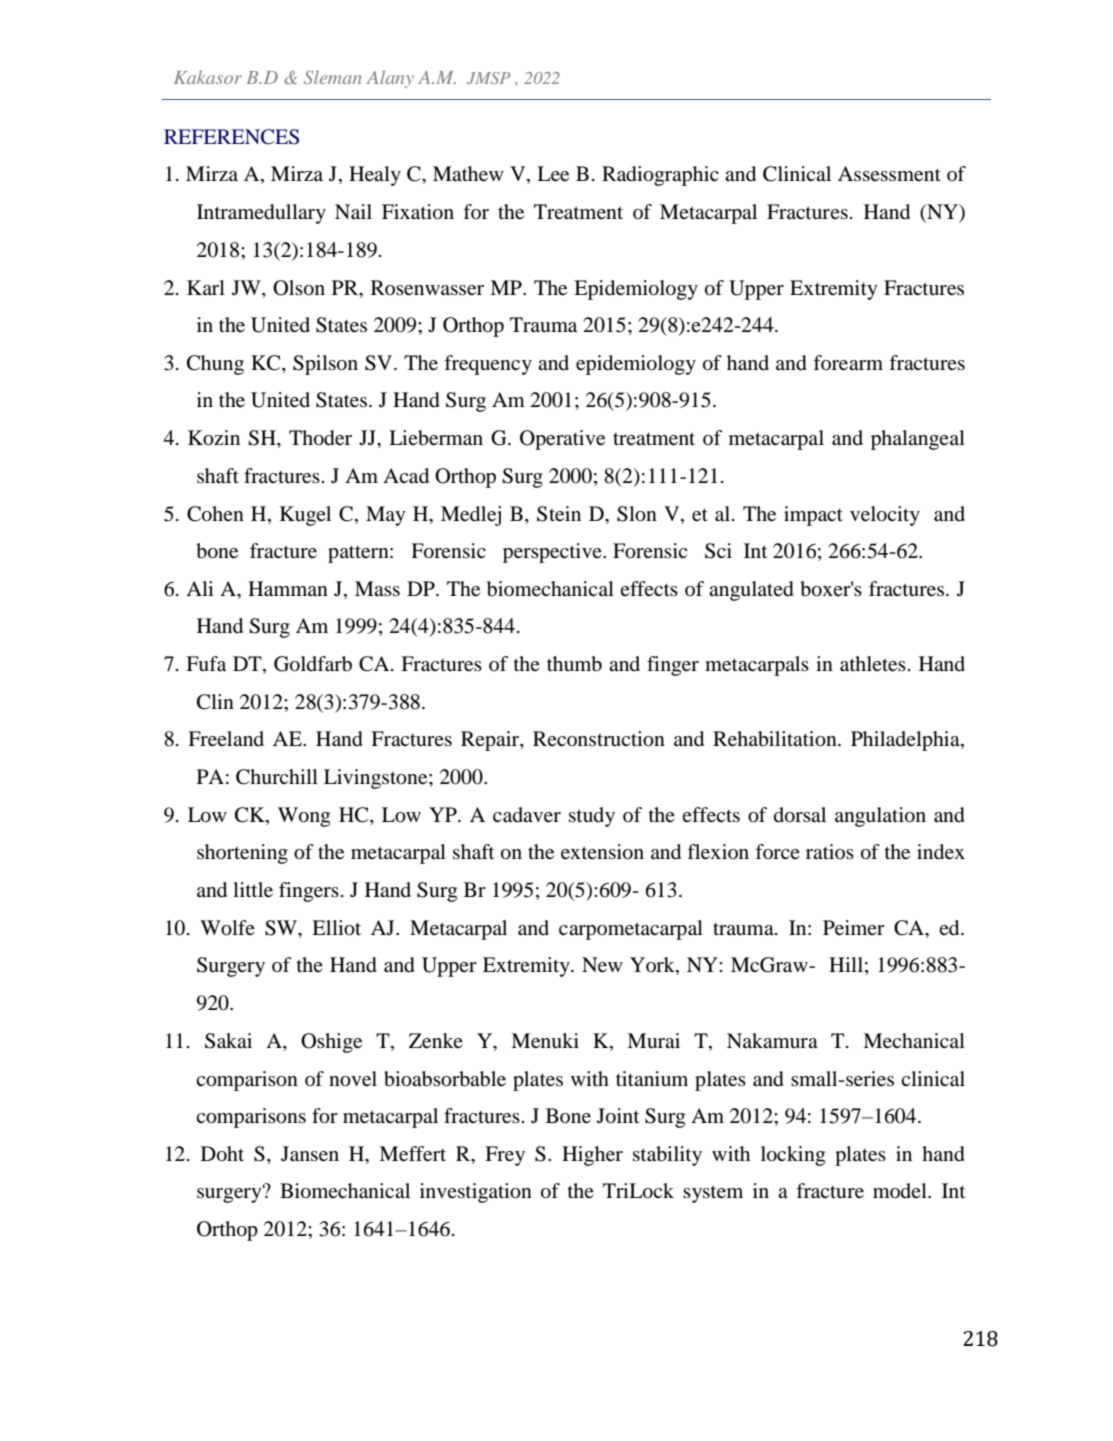 This document has height=1441, width=1113. What do you see at coordinates (310, 1154) in the document?
I see `Jansen` at bounding box center [310, 1154].
